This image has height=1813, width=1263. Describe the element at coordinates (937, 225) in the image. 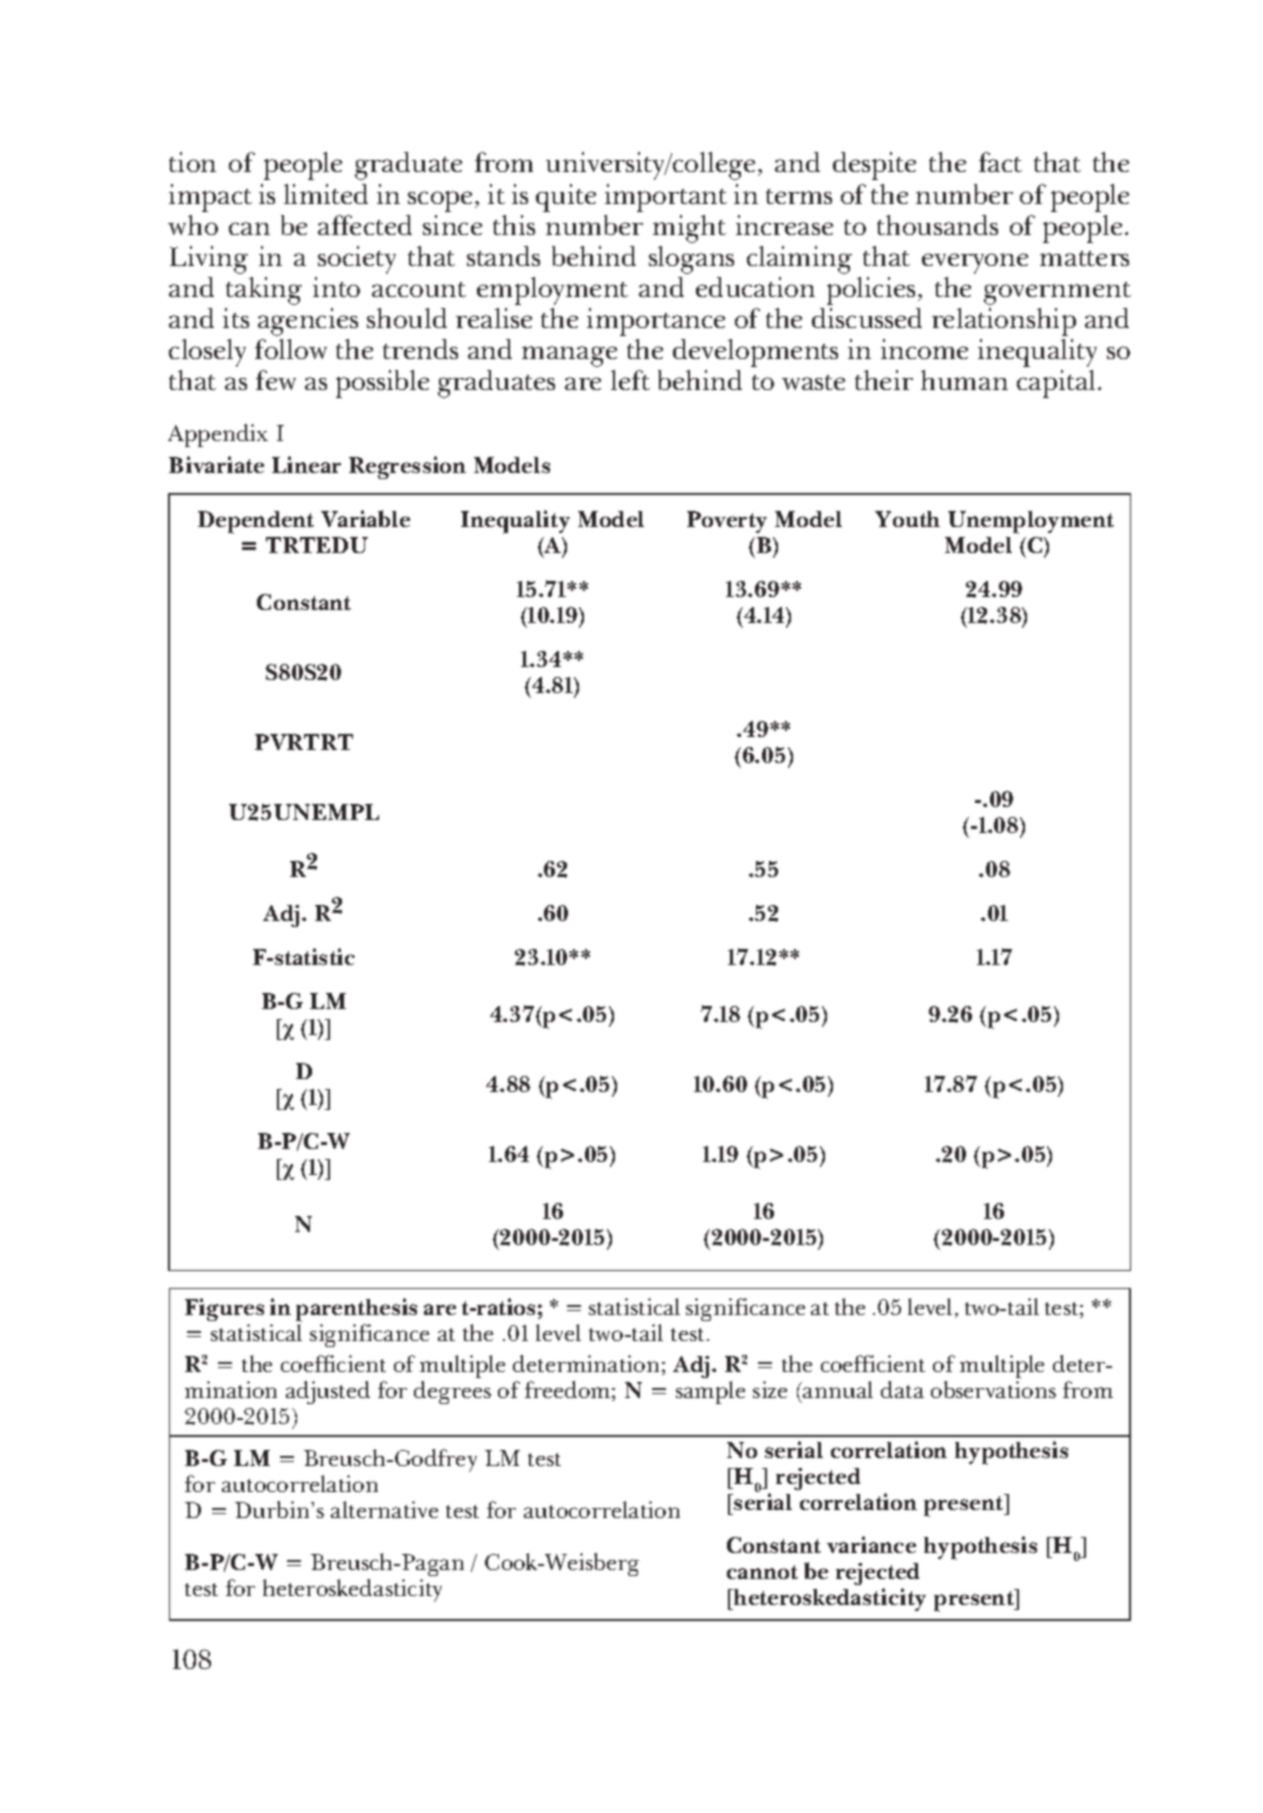

I see `thousands` at that location.
